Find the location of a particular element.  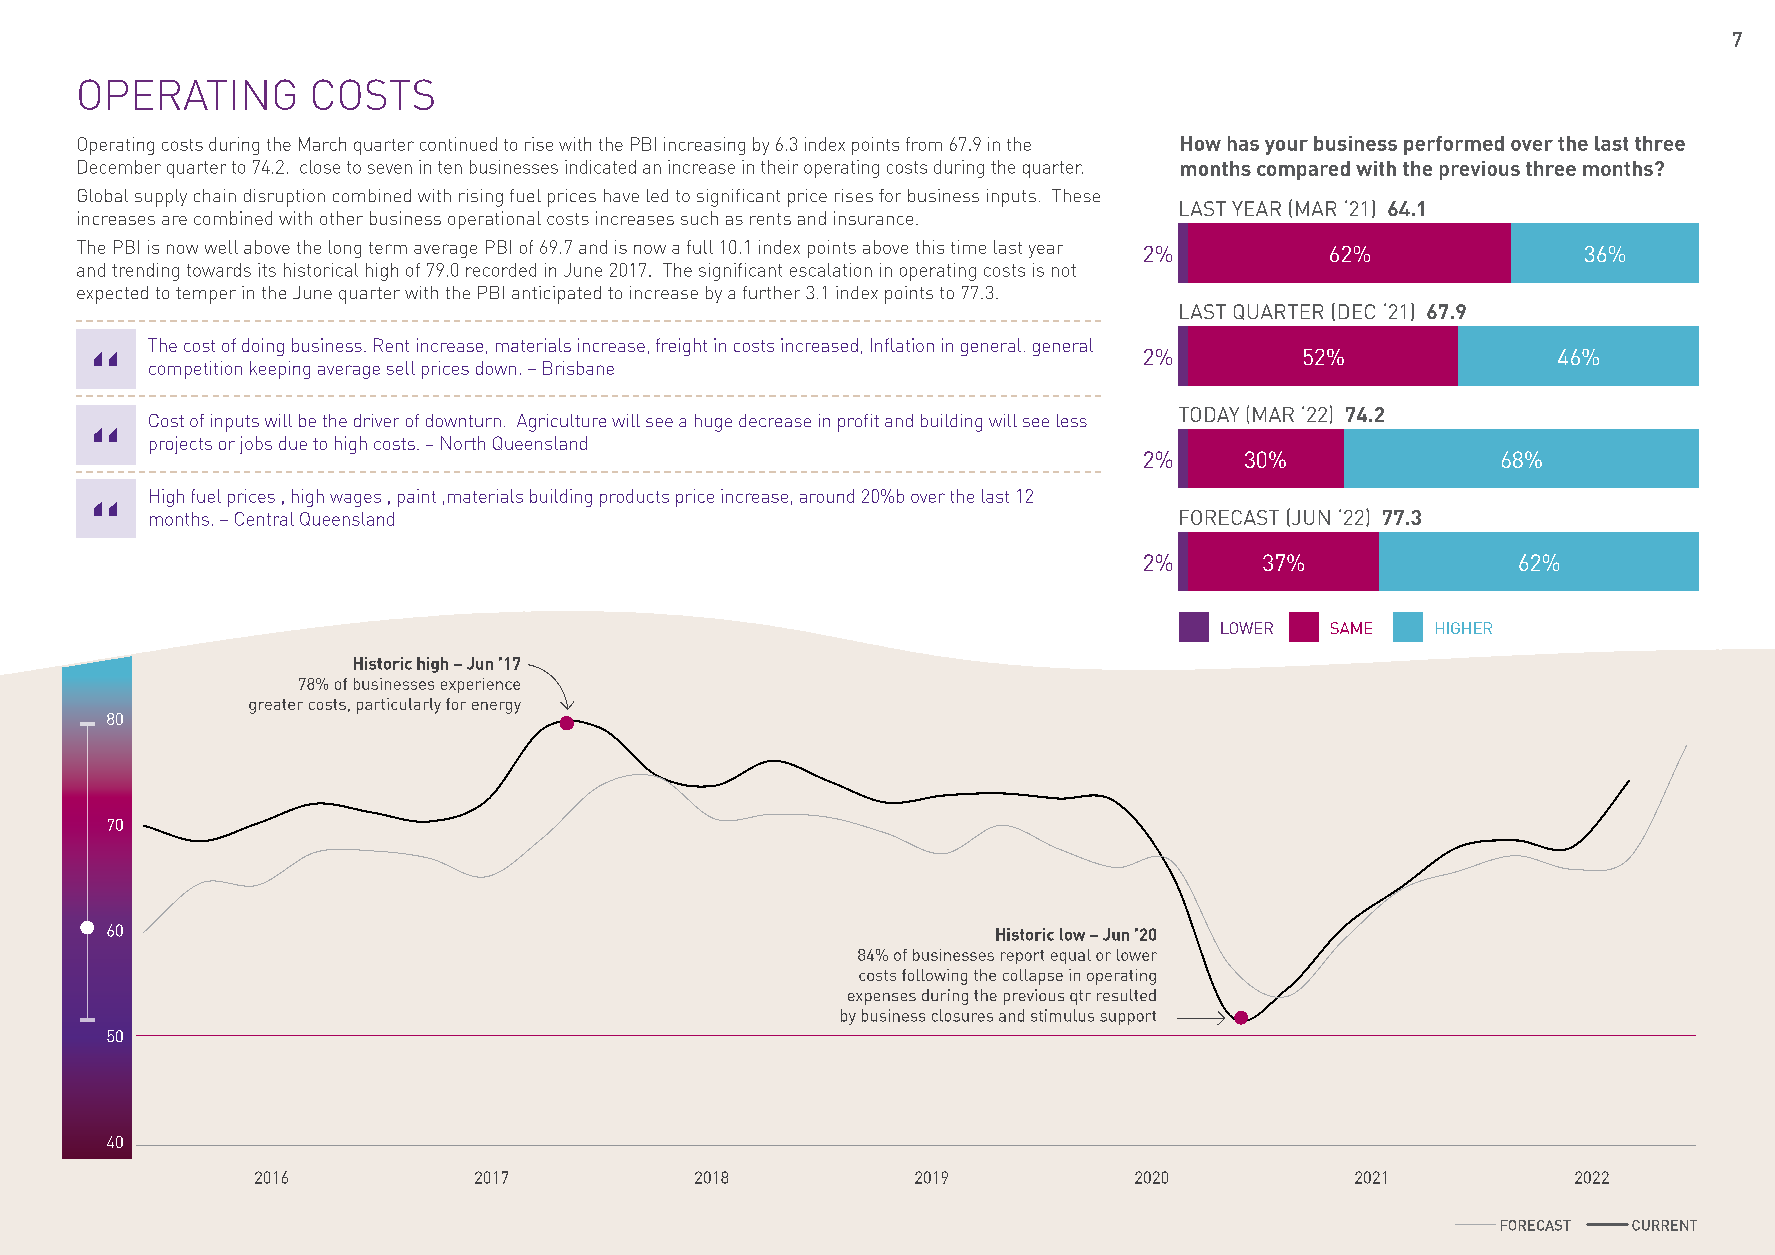

jobs is located at coordinates (256, 445).
